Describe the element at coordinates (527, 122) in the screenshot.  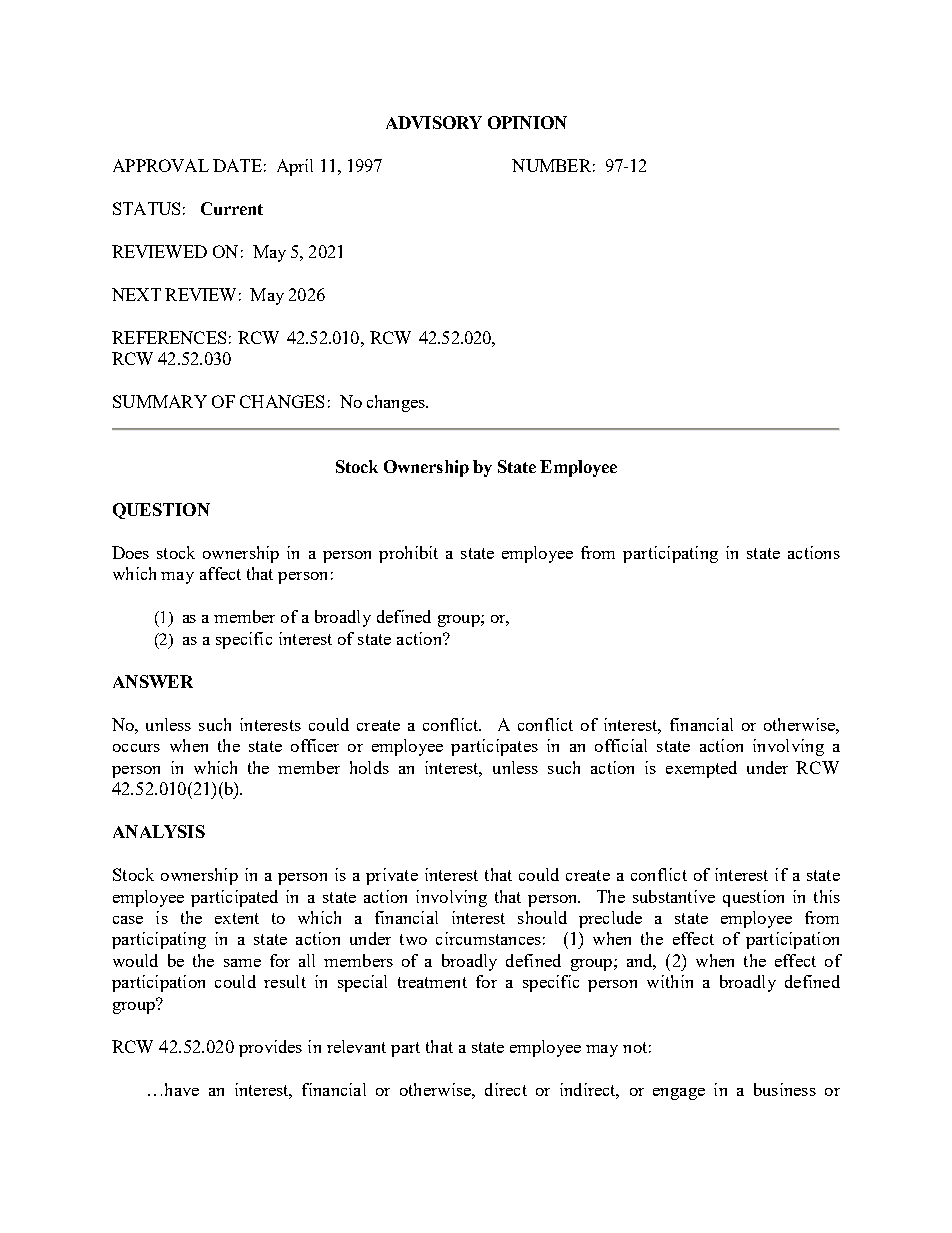
I see `OPINION` at that location.
